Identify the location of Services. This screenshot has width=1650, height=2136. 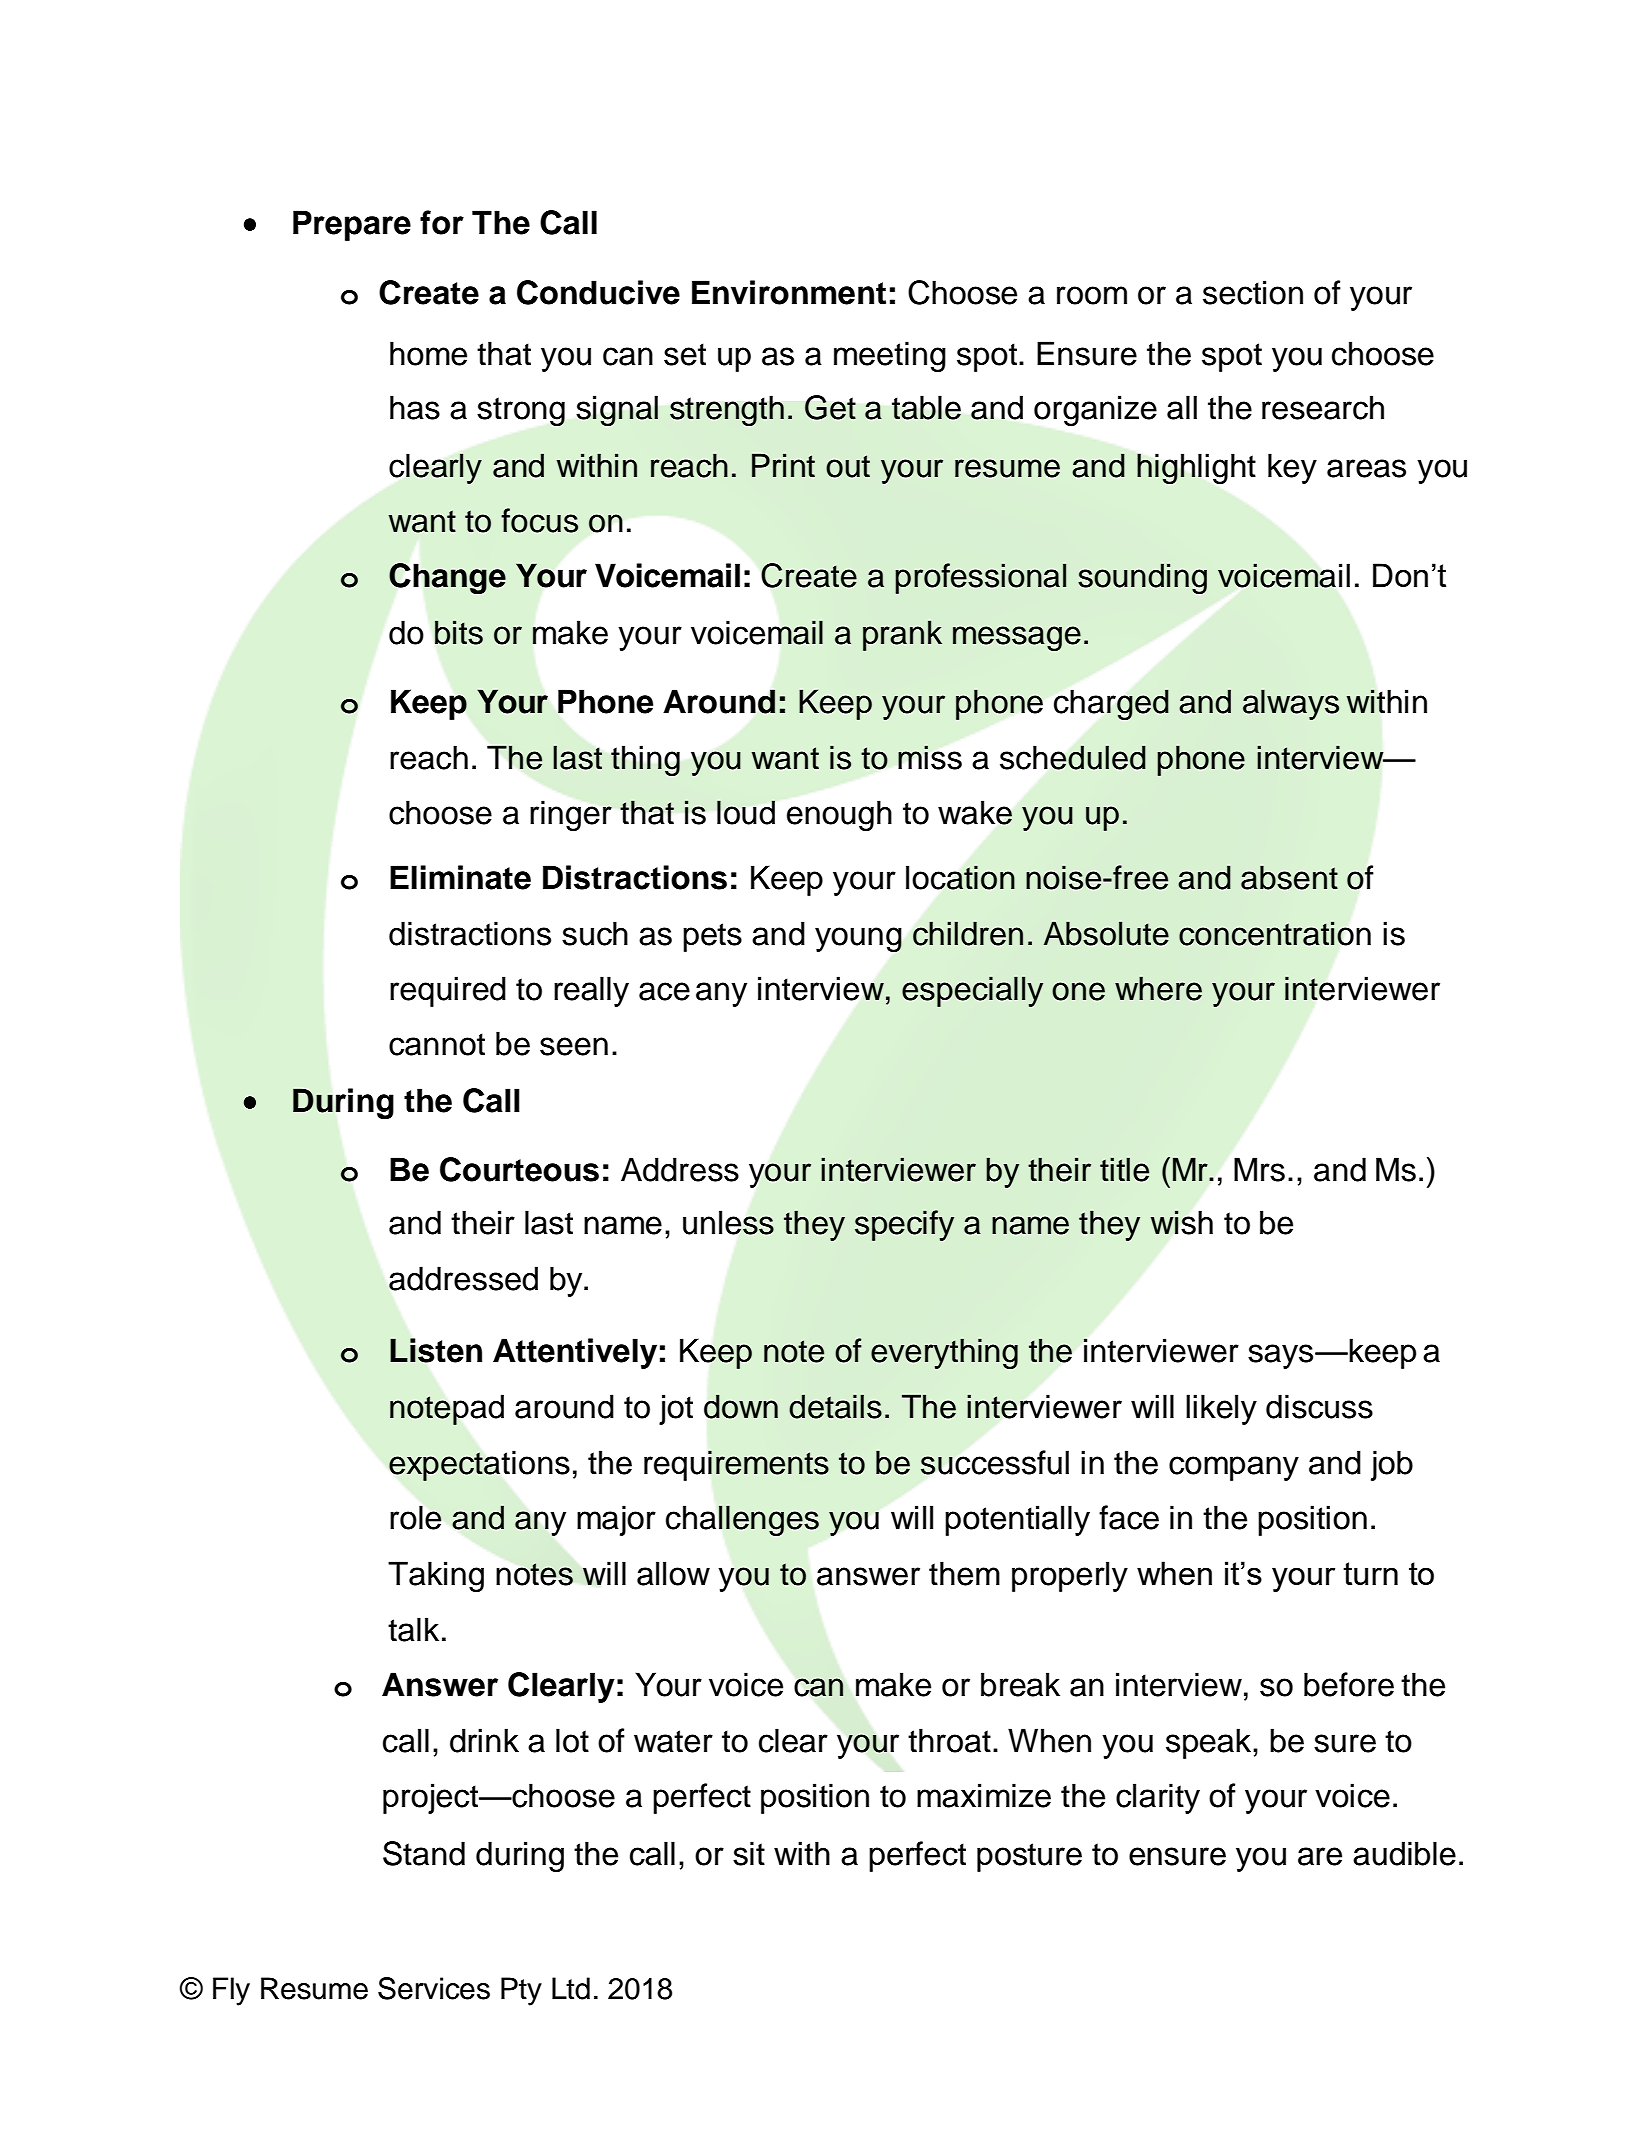
(434, 1988).
